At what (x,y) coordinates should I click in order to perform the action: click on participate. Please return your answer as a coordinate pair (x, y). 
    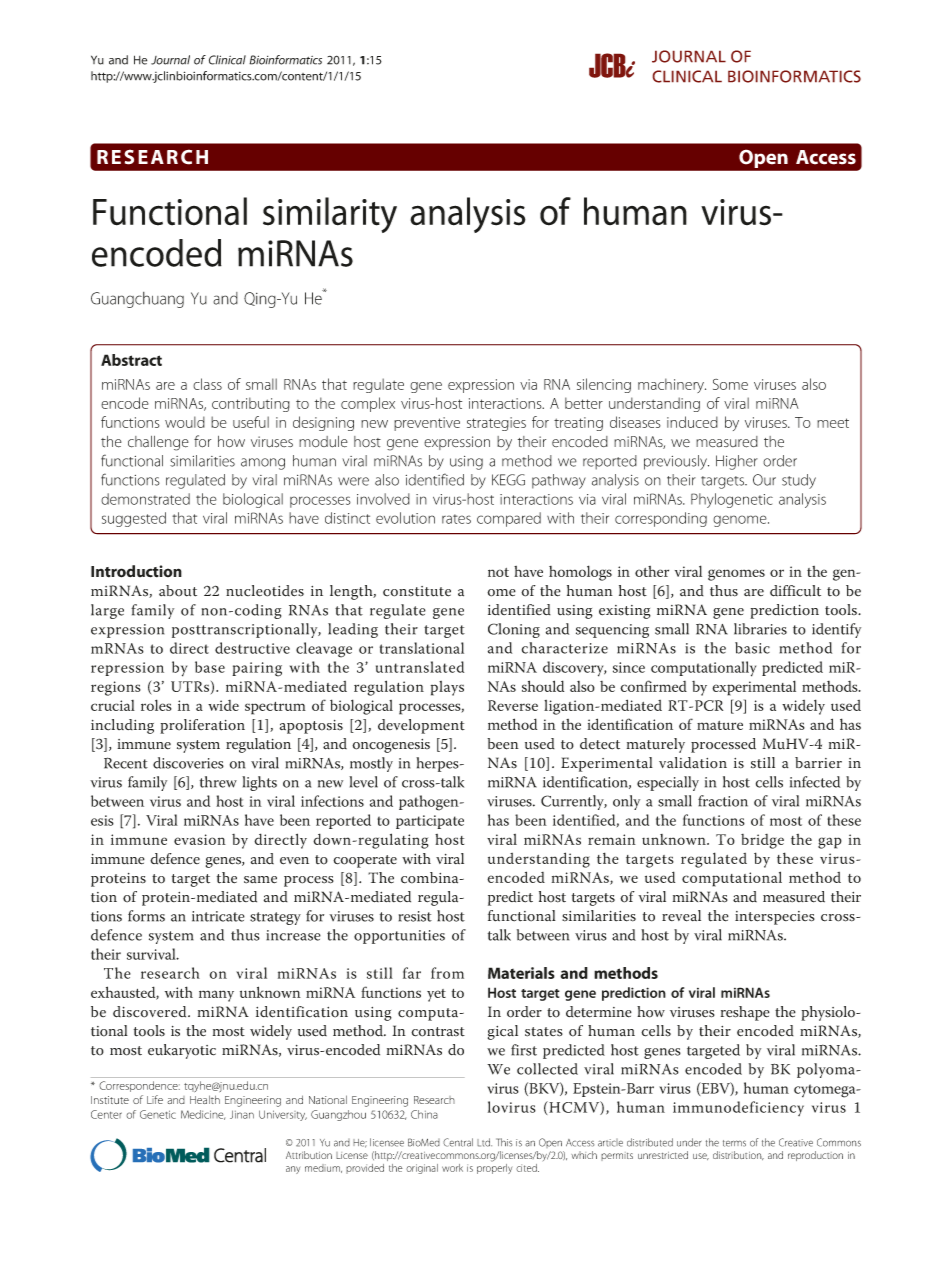
    Looking at the image, I should click on (430, 822).
